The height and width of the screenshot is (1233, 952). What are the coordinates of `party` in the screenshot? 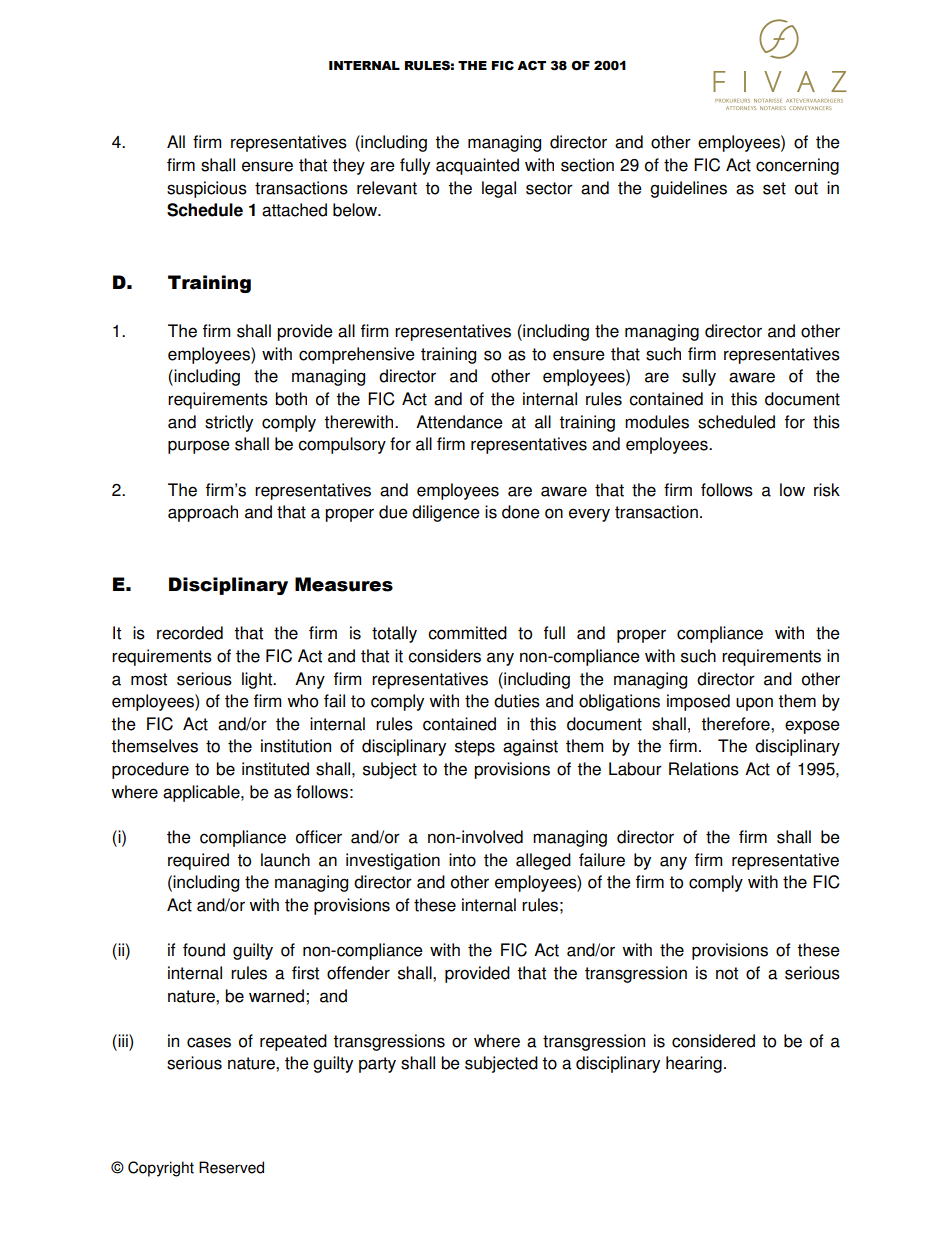 It's located at (377, 1065).
